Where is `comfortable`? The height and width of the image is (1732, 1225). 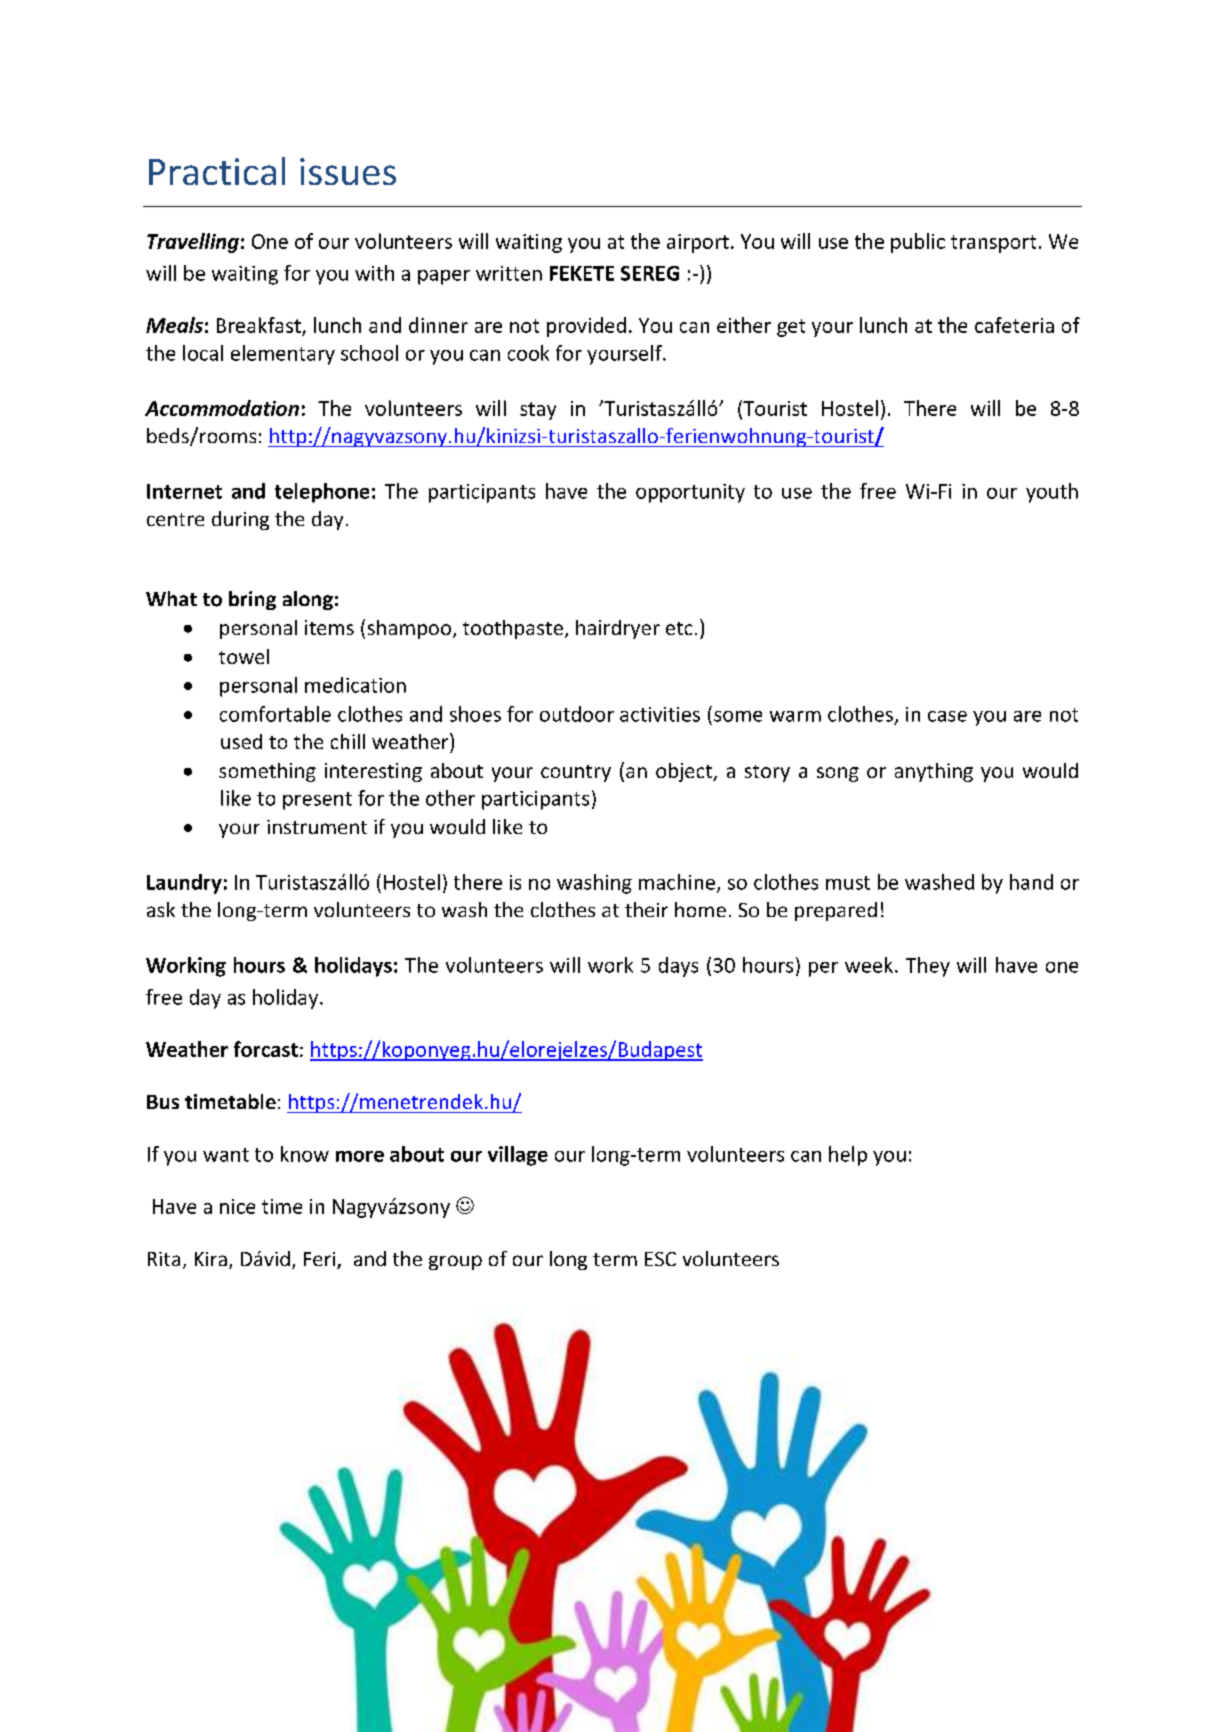 comfortable is located at coordinates (275, 714).
